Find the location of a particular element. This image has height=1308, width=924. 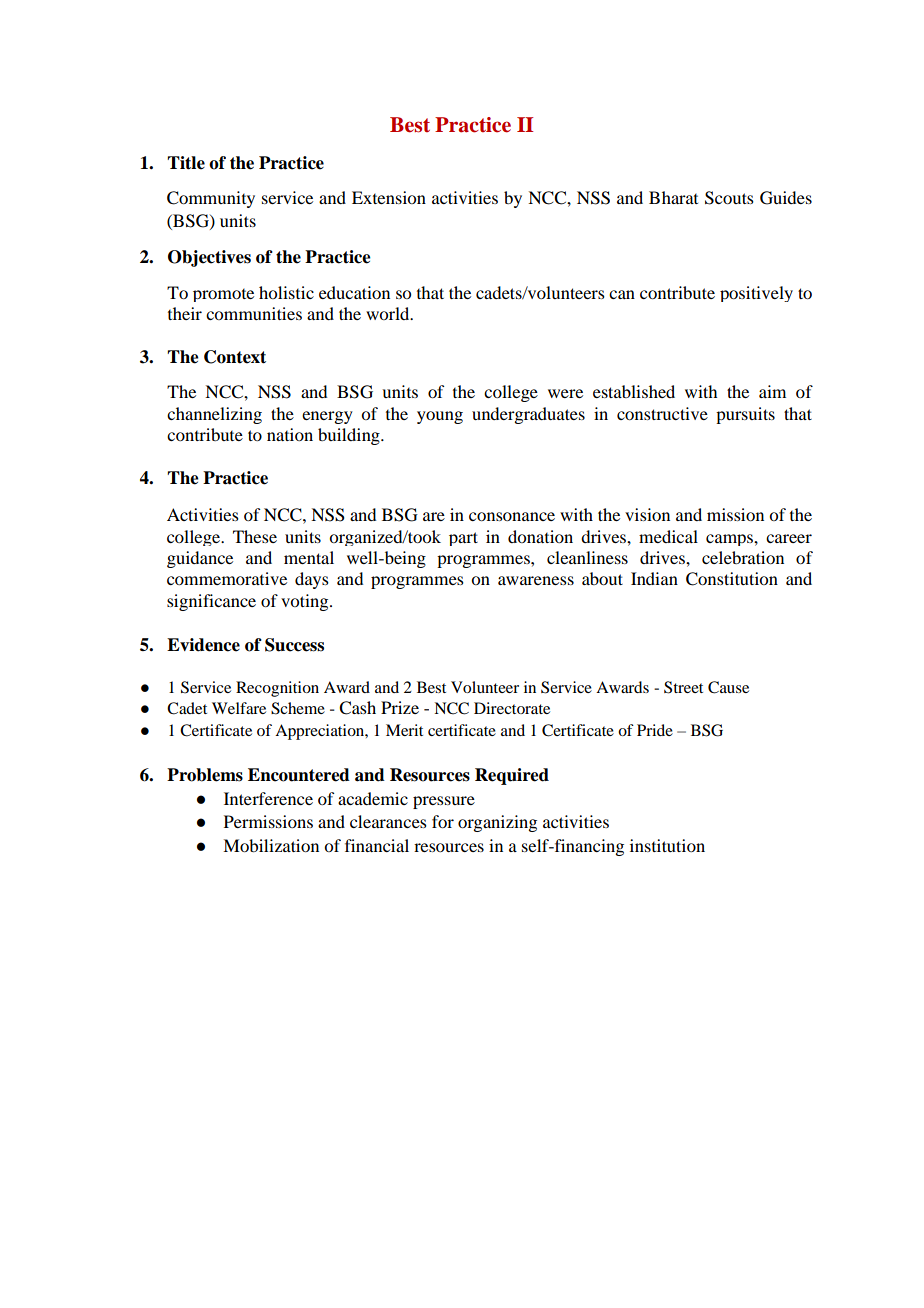

significance is located at coordinates (211, 602).
